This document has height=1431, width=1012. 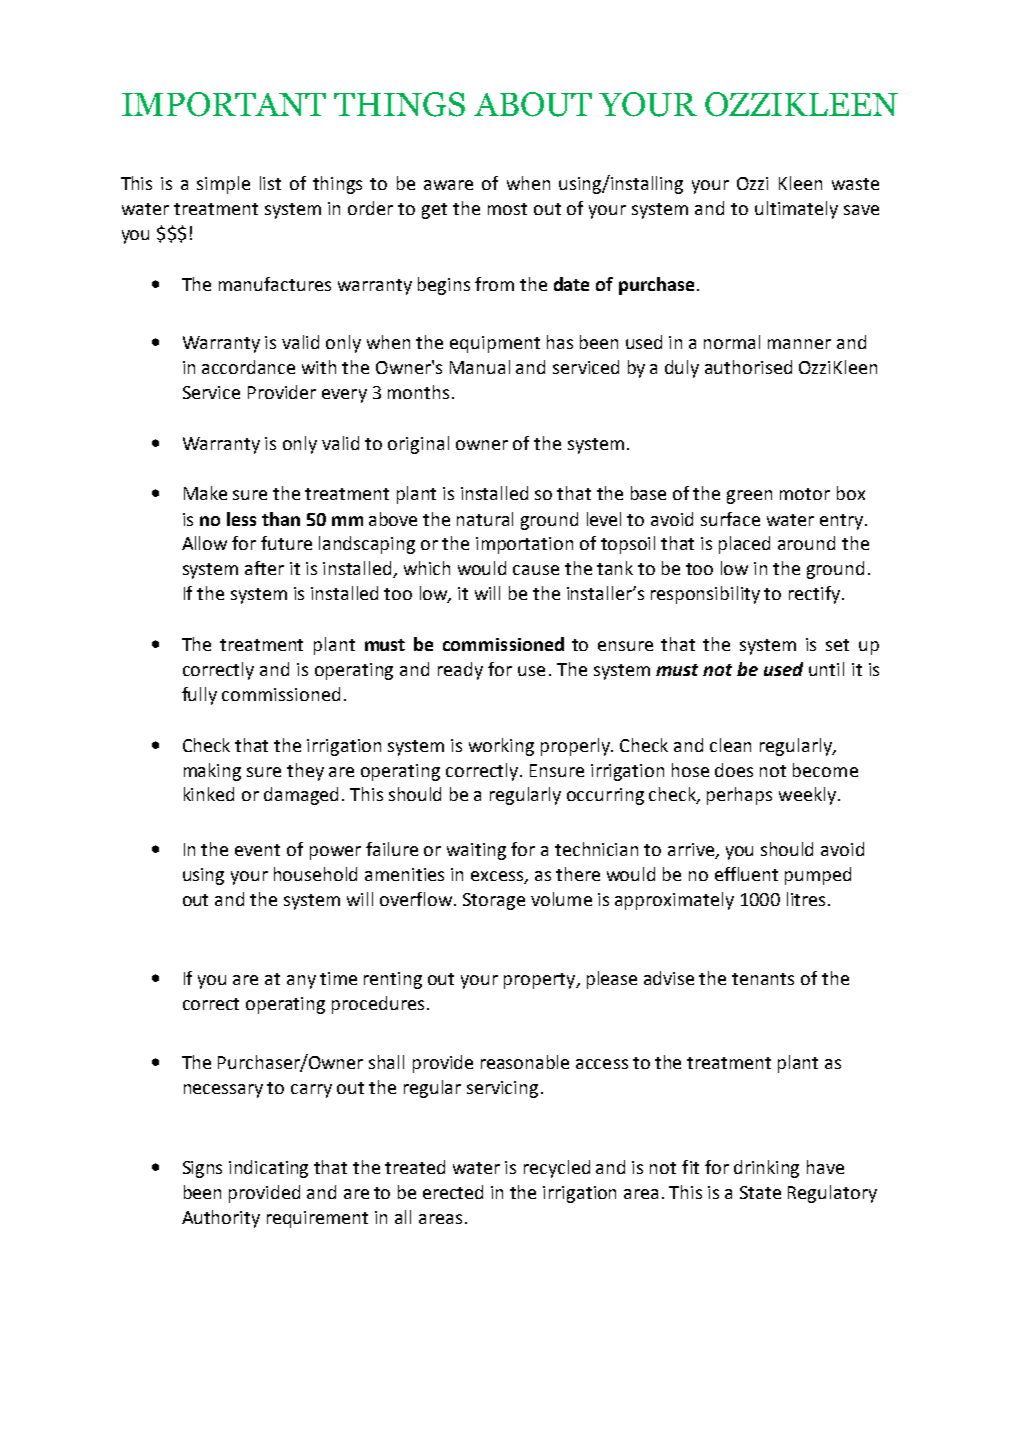 What do you see at coordinates (268, 1169) in the document?
I see `indicating` at bounding box center [268, 1169].
